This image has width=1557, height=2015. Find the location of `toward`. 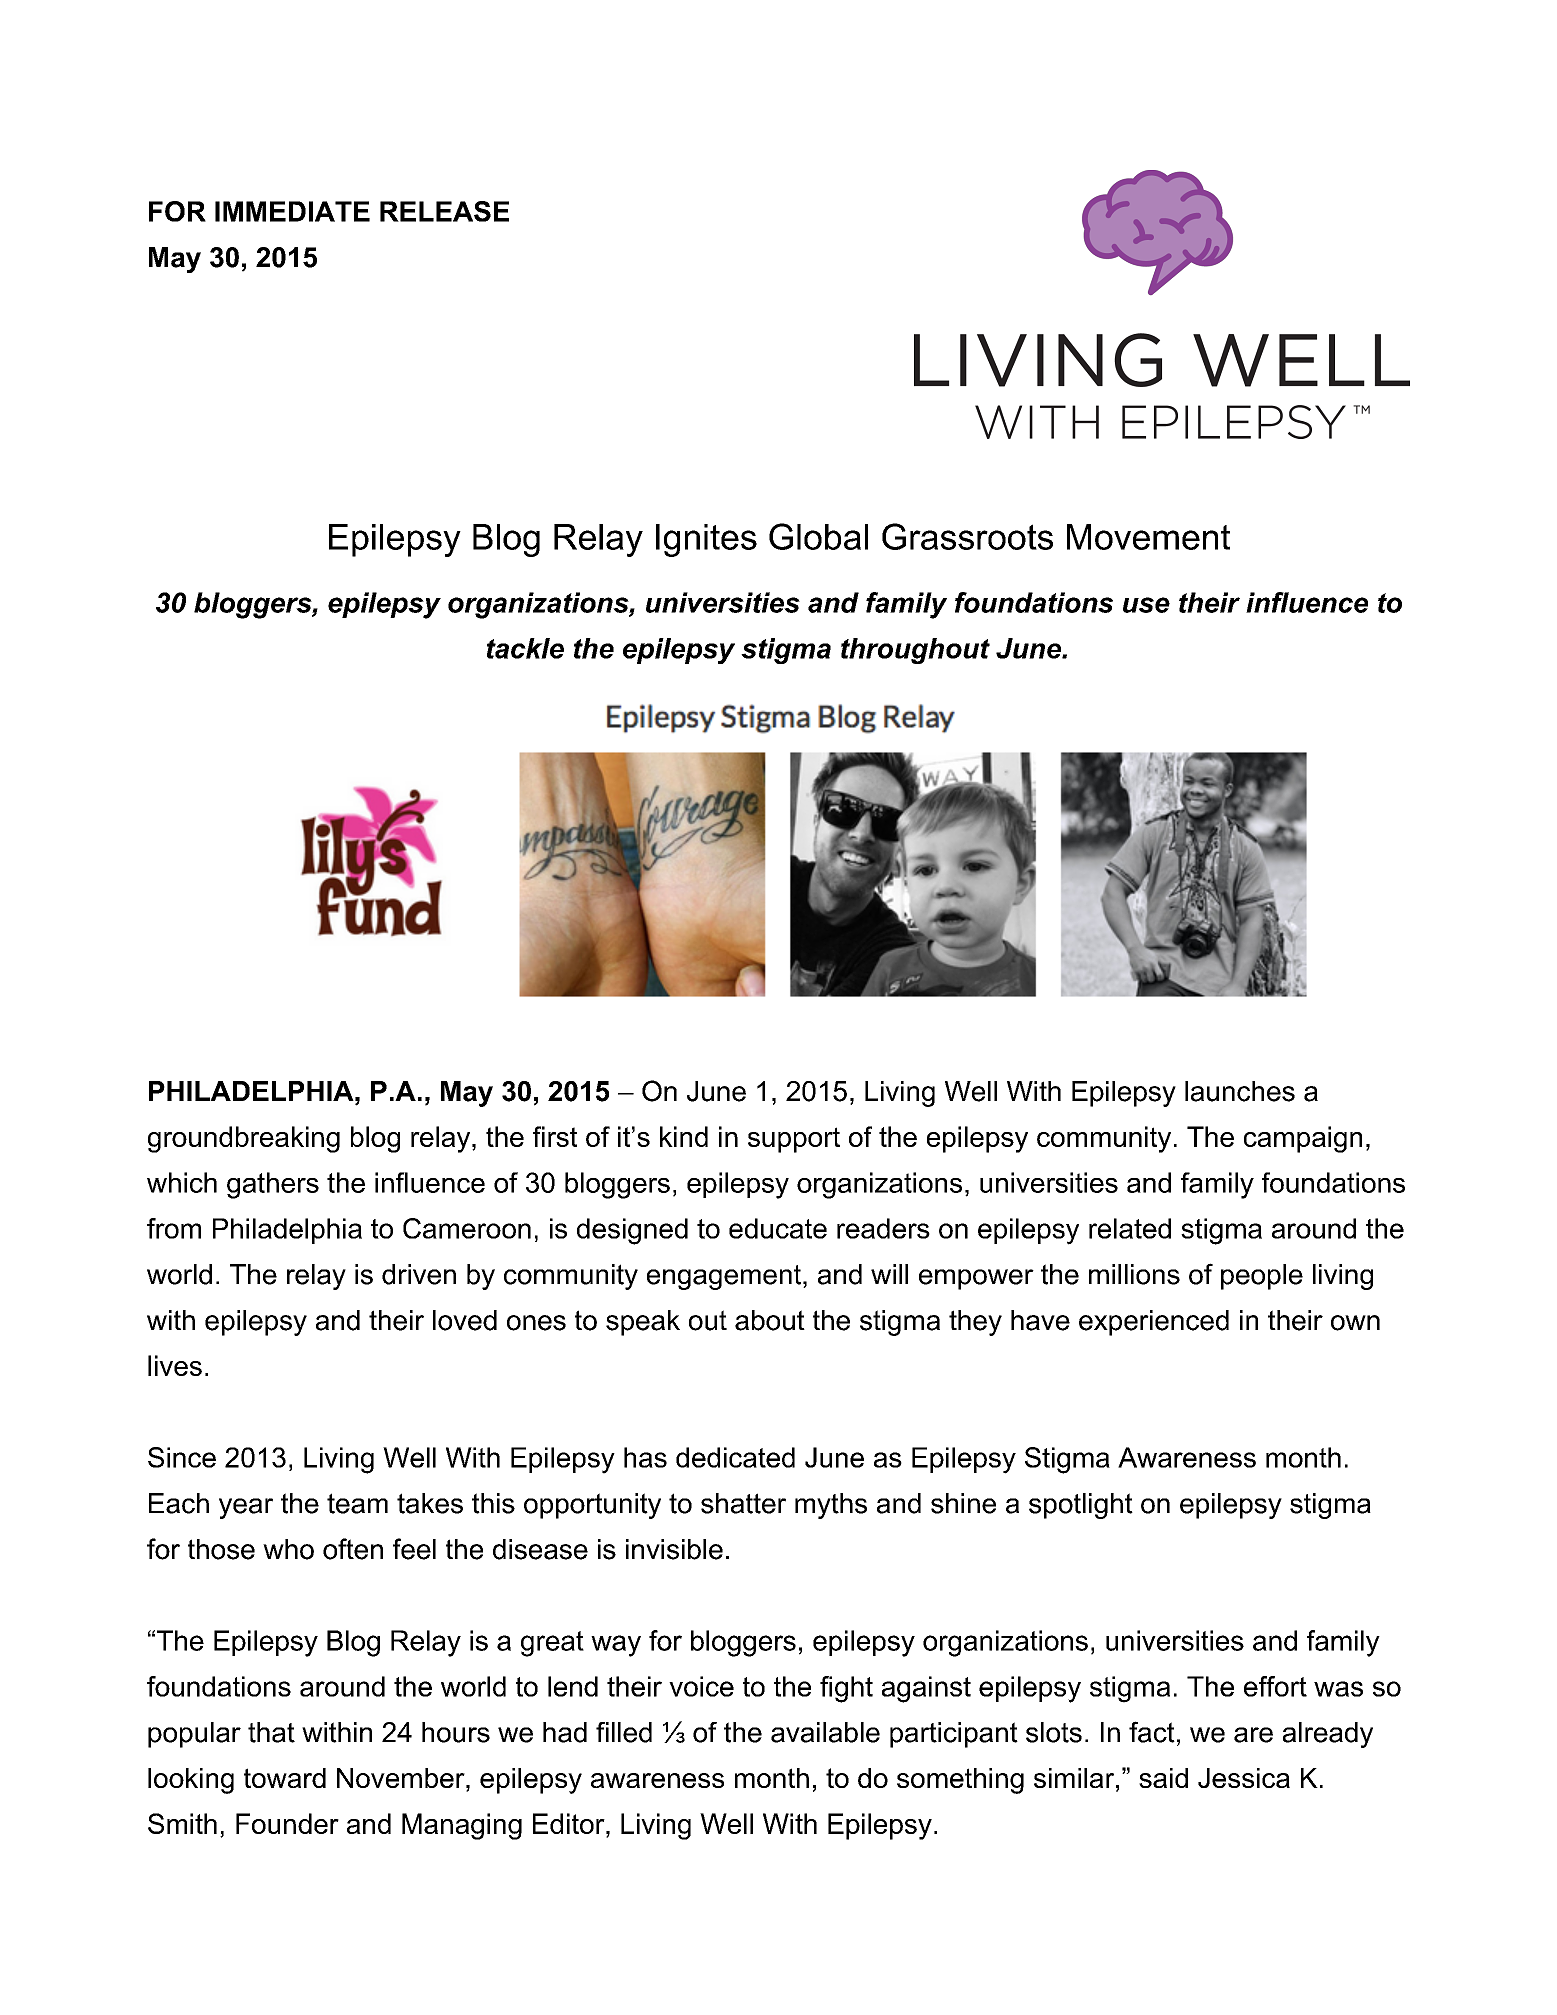

toward is located at coordinates (285, 1778).
